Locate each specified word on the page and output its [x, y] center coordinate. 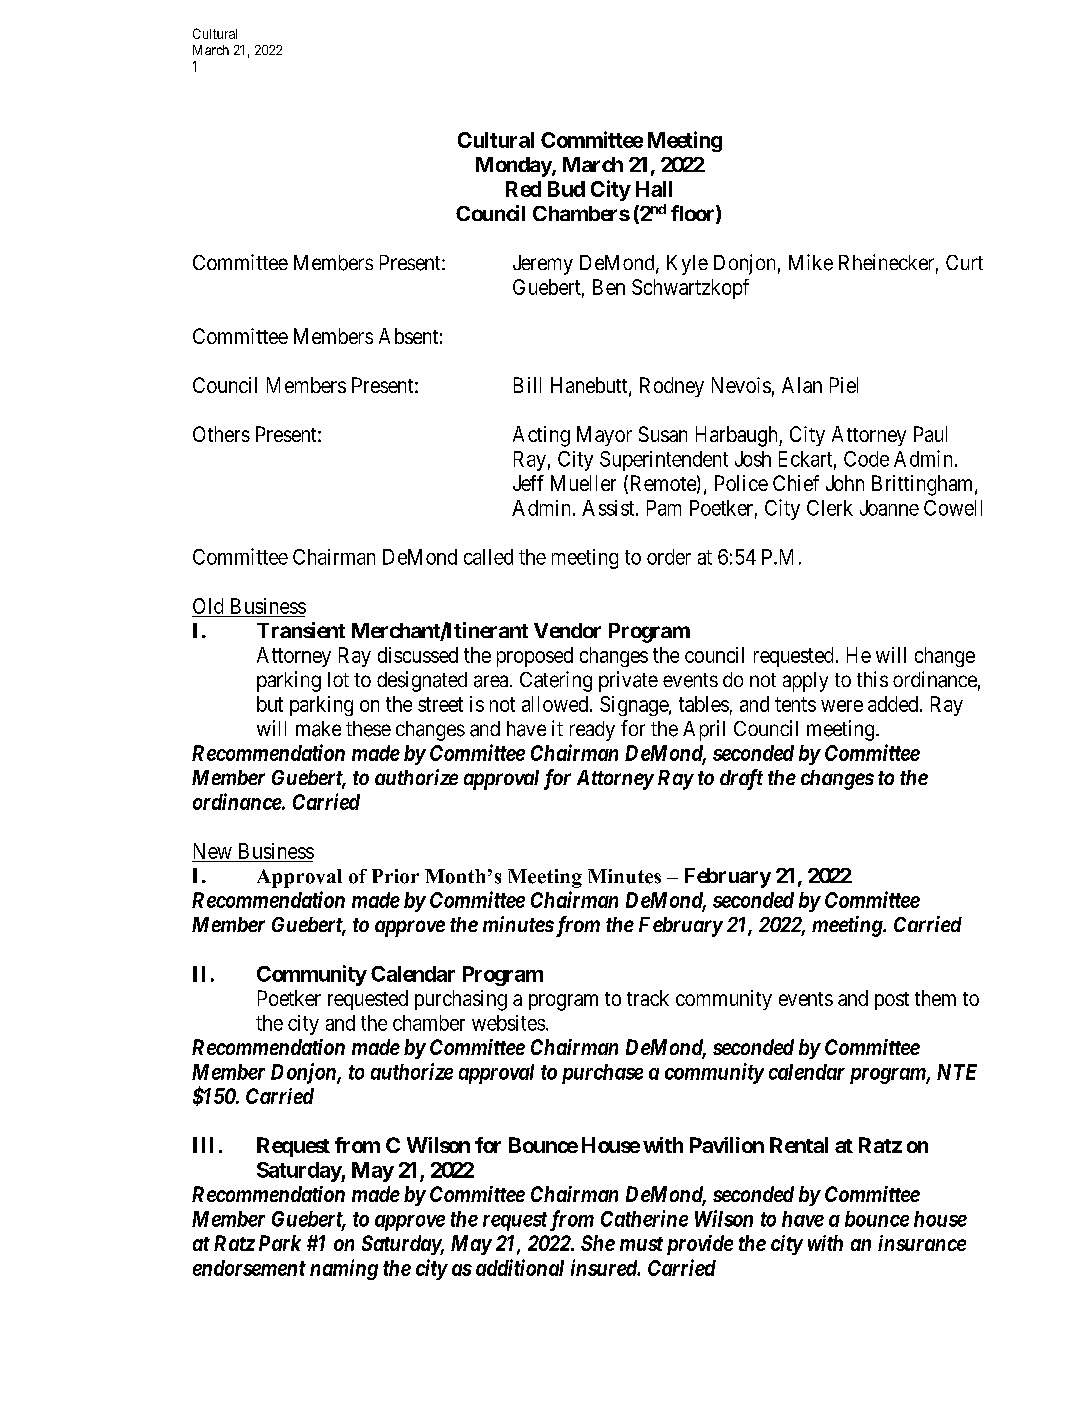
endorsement [249, 1268]
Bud [566, 189]
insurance [922, 1243]
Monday [514, 167]
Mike [811, 262]
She [598, 1243]
